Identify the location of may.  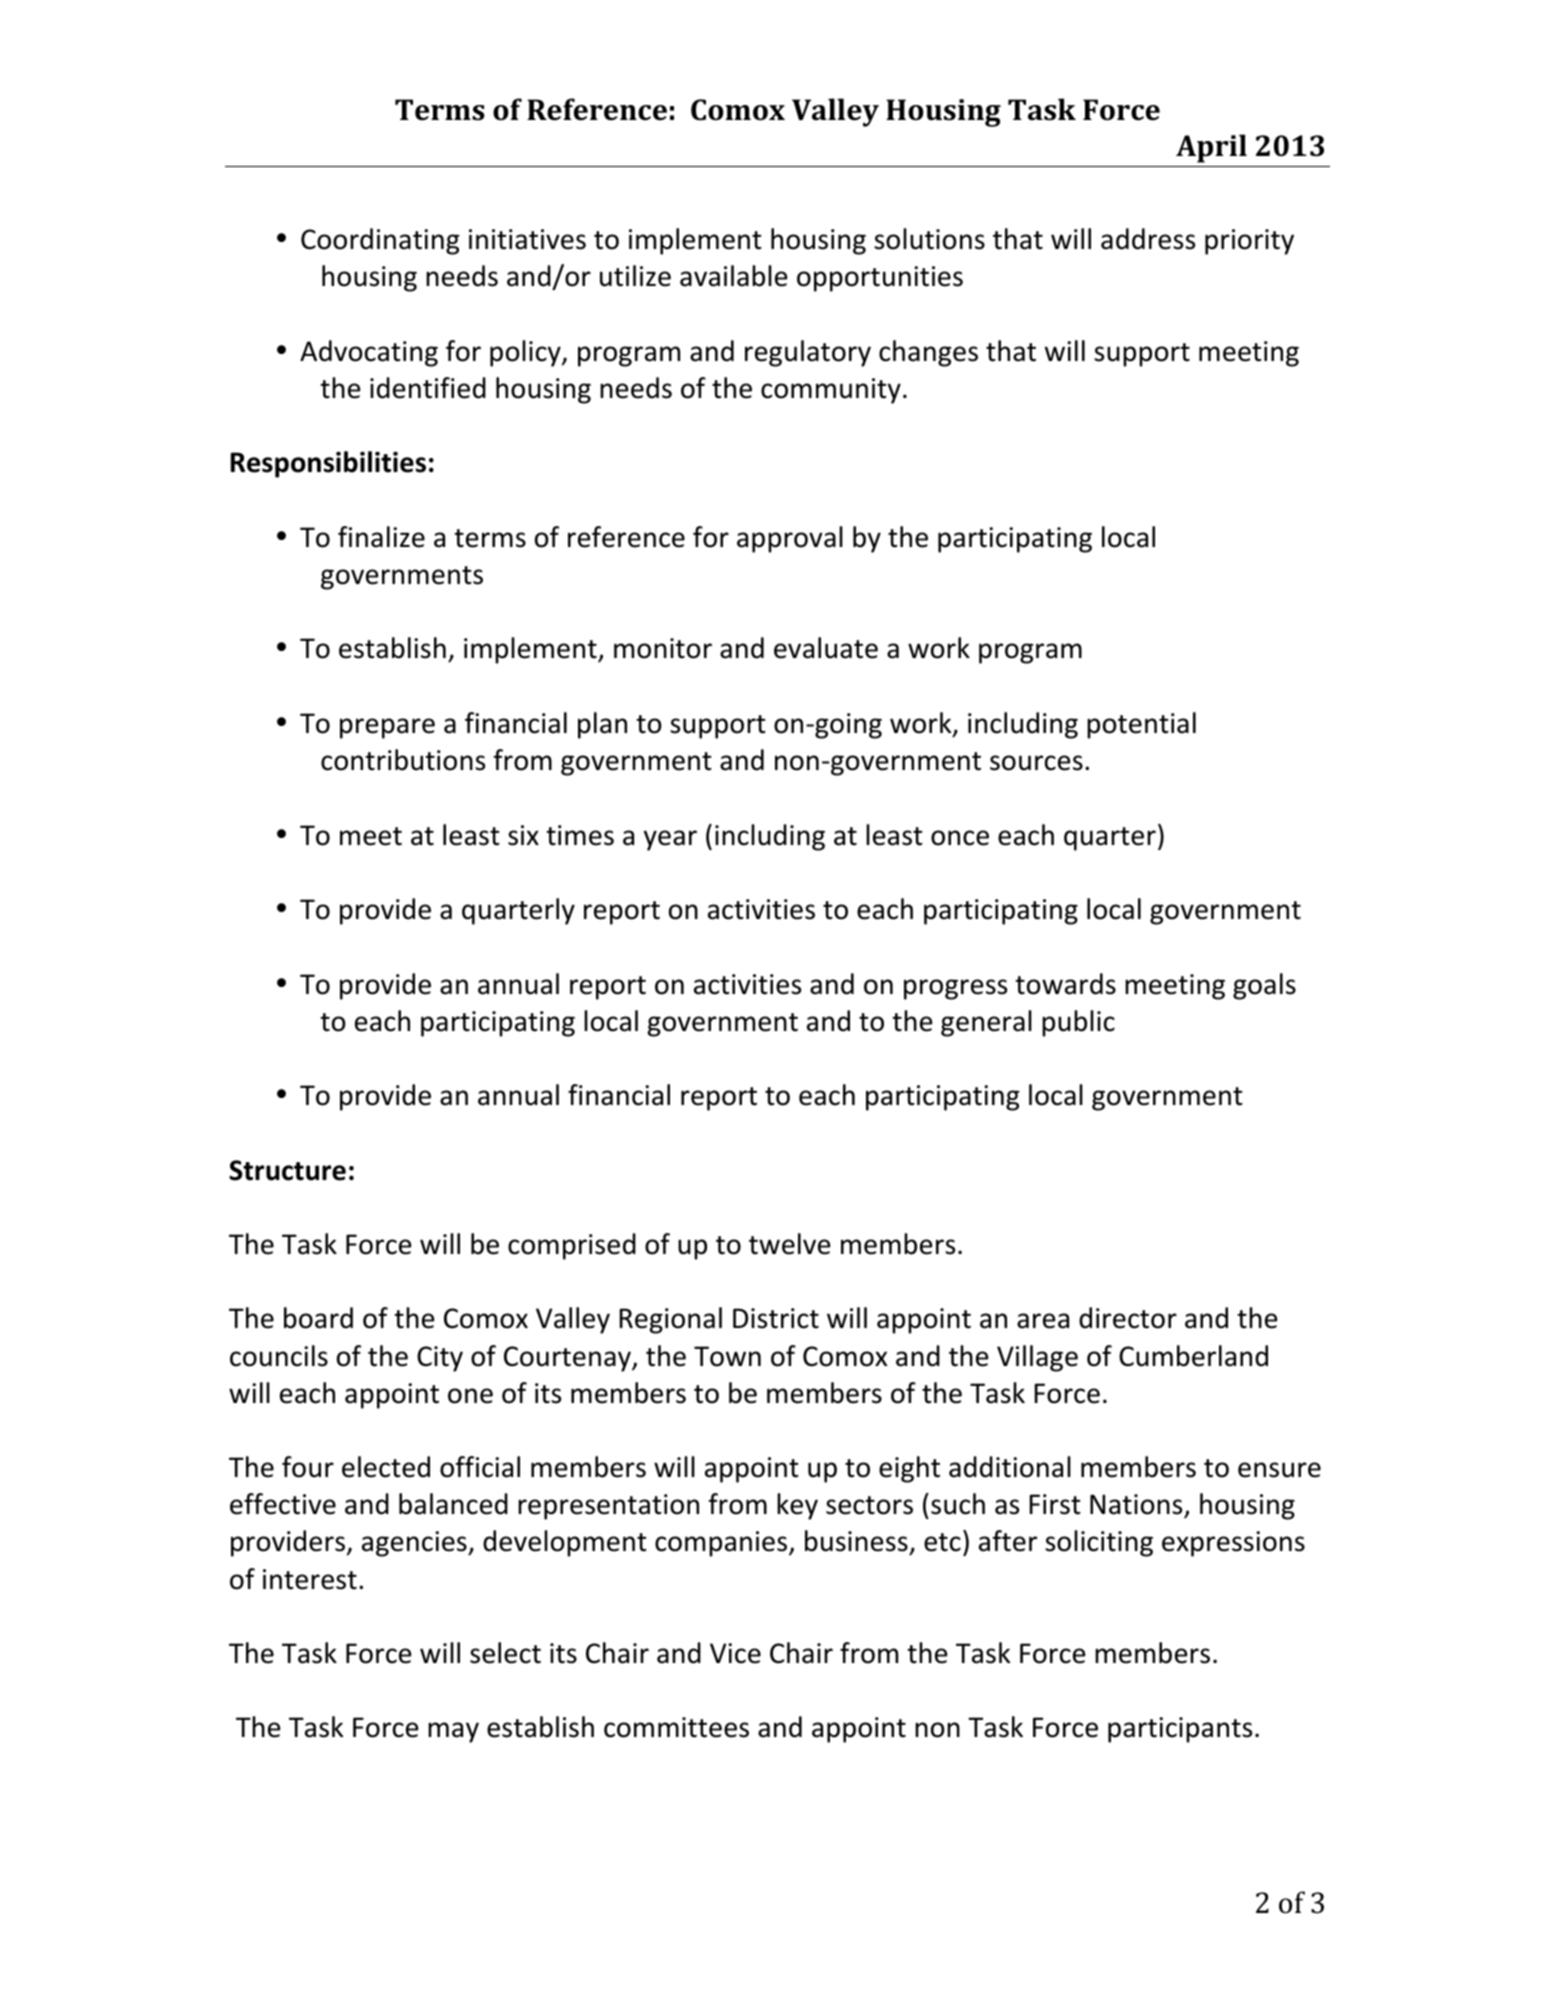
(453, 1732).
